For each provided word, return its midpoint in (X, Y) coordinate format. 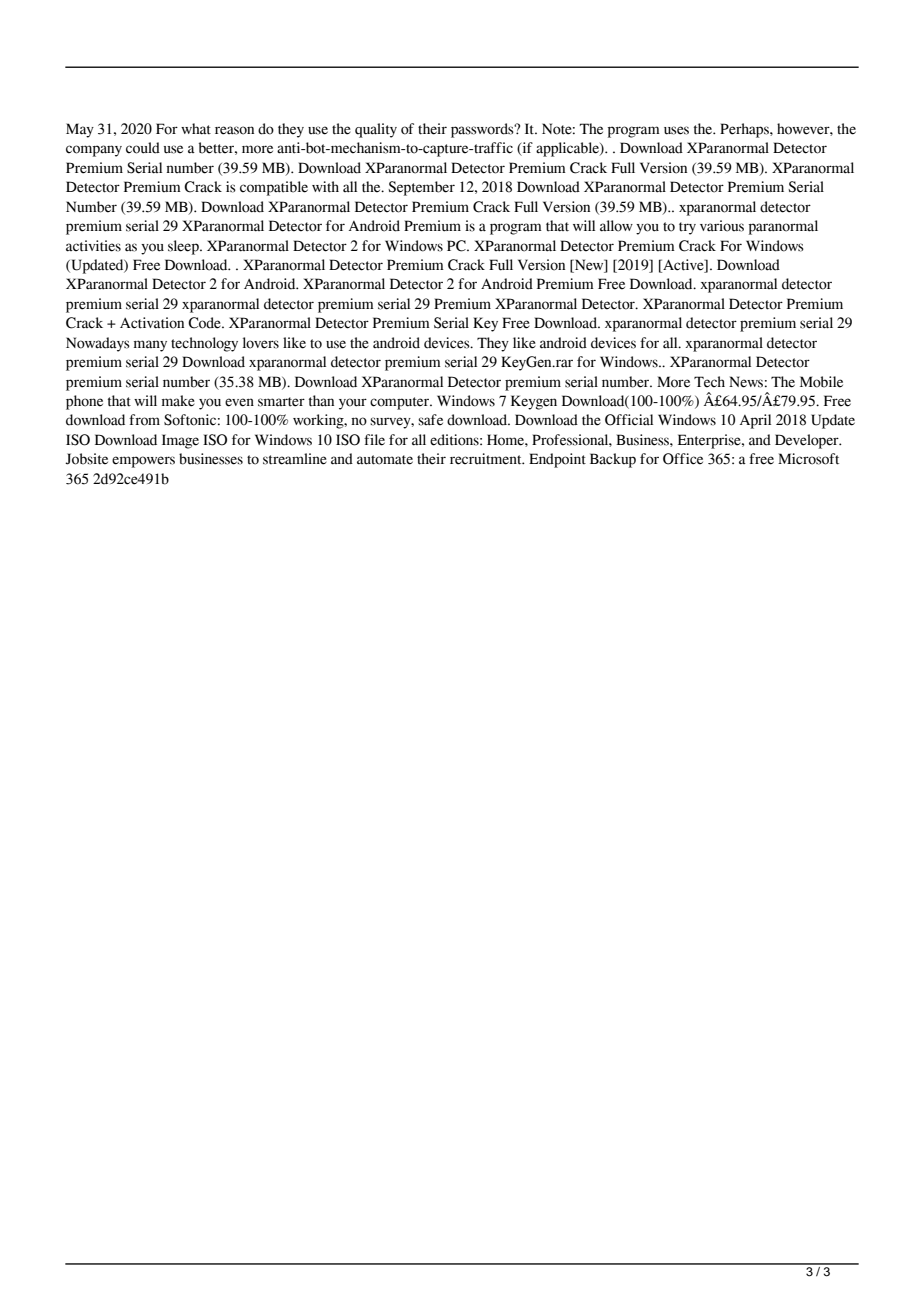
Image (180, 441)
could (143, 148)
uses (676, 130)
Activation (152, 323)
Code (205, 323)
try (687, 228)
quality (376, 130)
